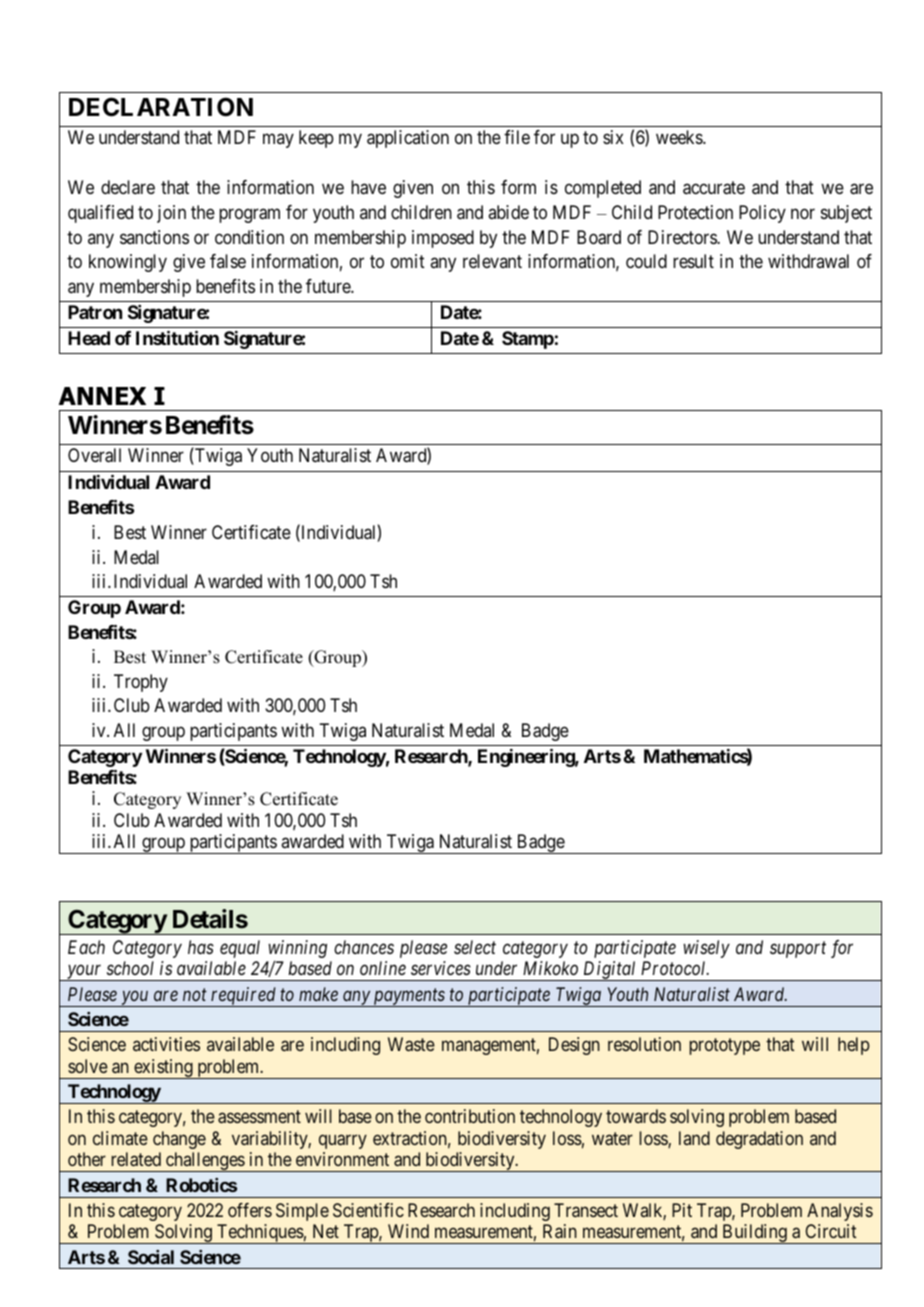 Image resolution: width=924 pixels, height=1307 pixels. What do you see at coordinates (714, 188) in the image?
I see `accurate` at bounding box center [714, 188].
